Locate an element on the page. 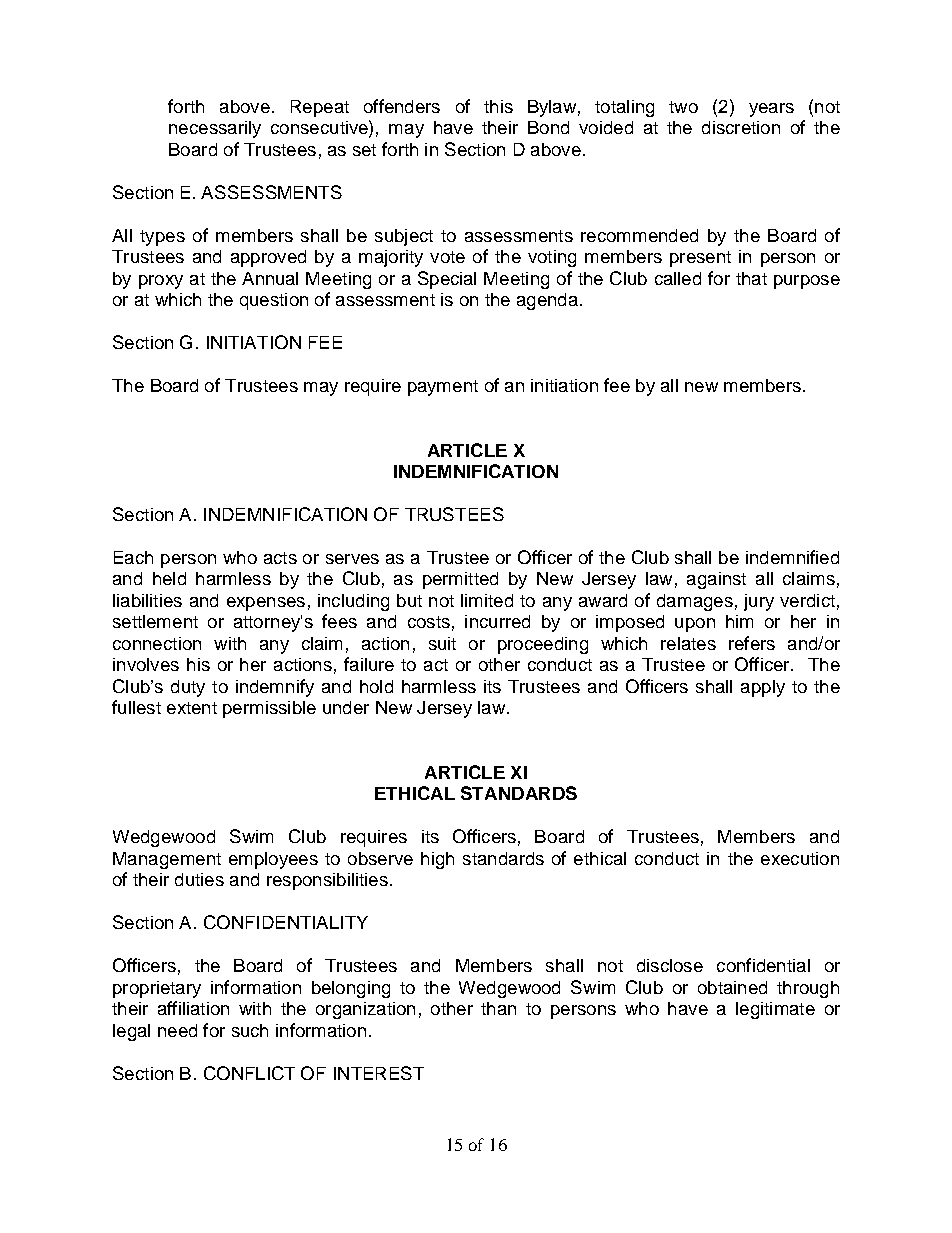 The image size is (952, 1233). apply is located at coordinates (763, 688).
